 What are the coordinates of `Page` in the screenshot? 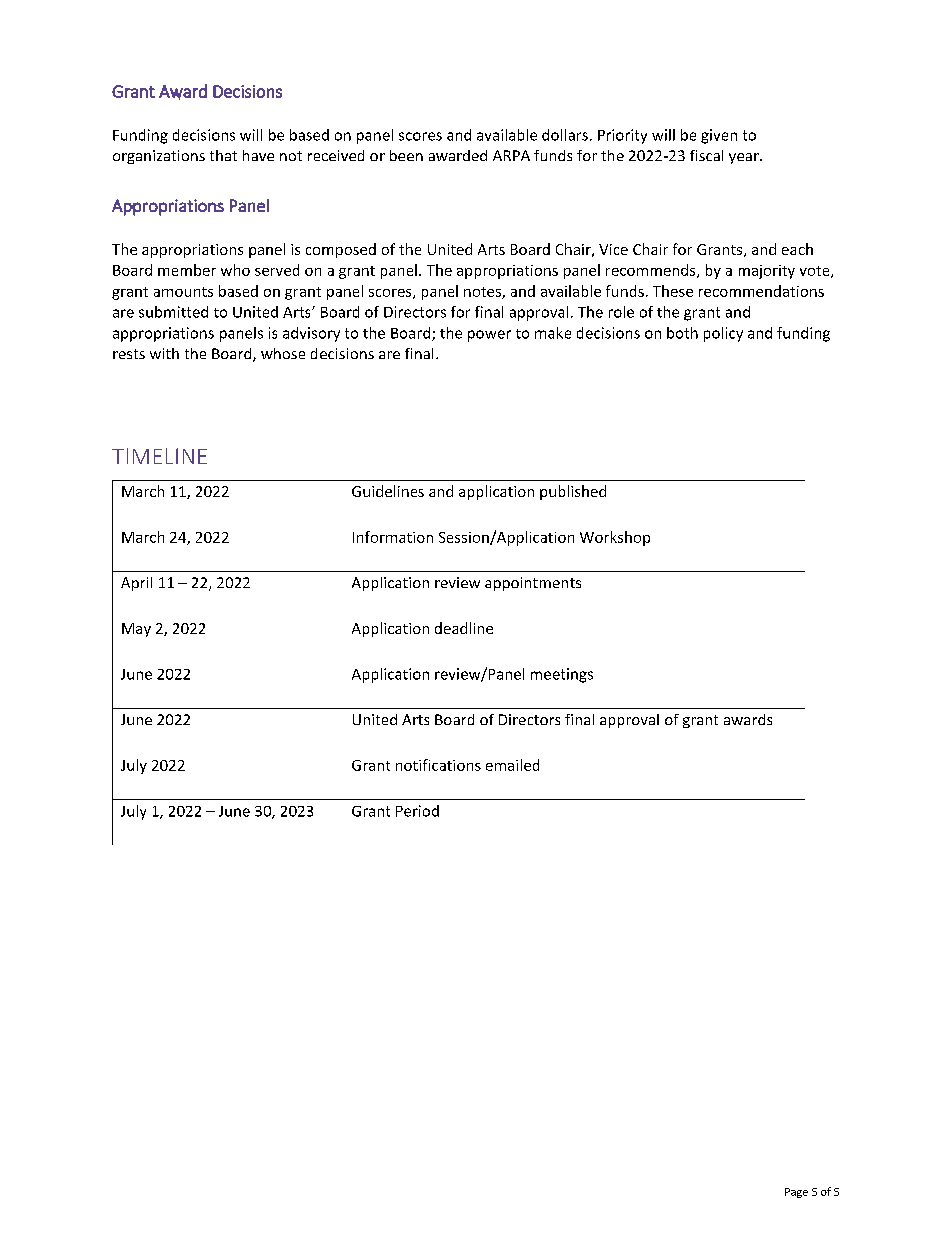 It's located at (796, 1193).
